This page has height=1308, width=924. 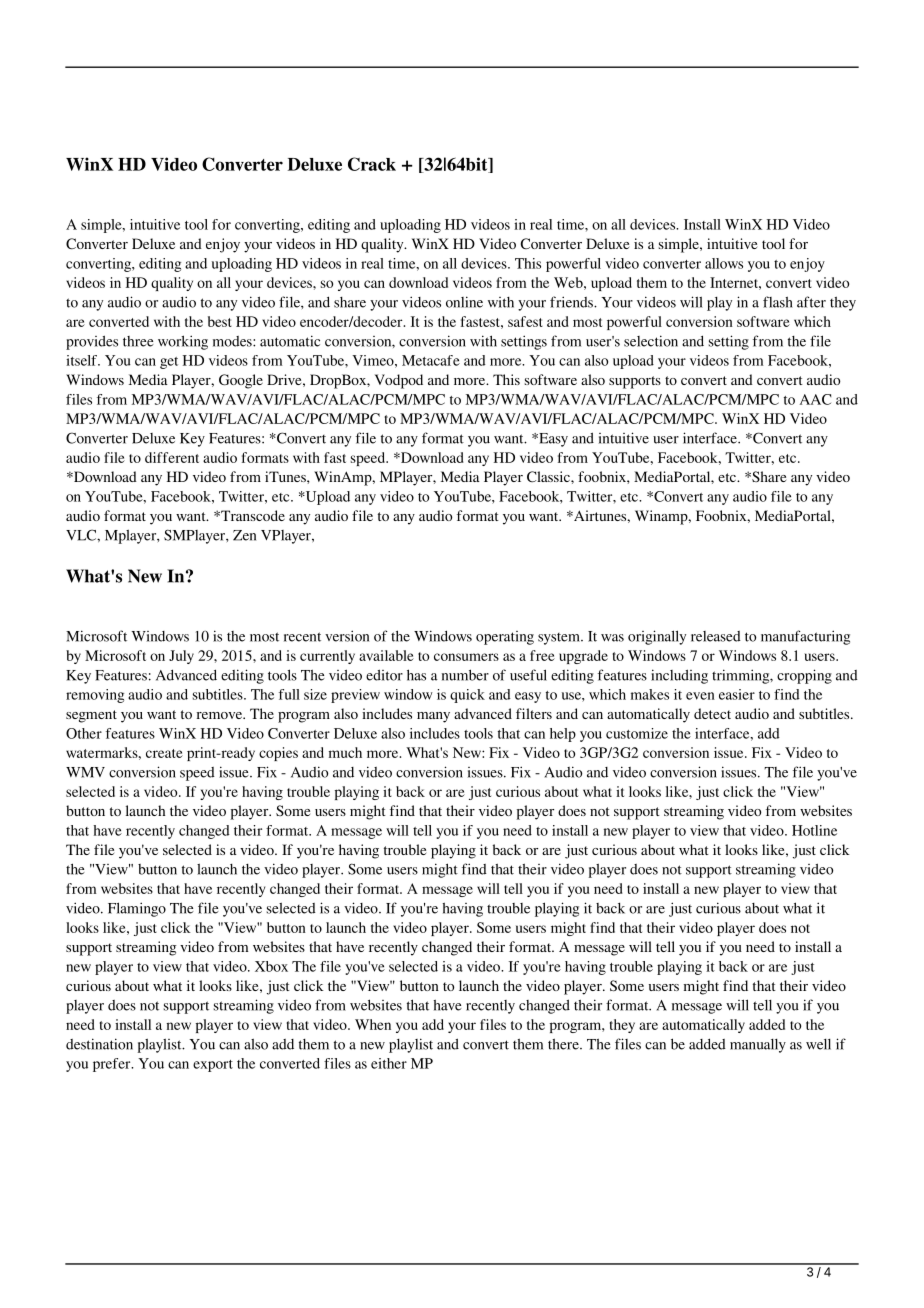 I want to click on allows, so click(x=724, y=263).
